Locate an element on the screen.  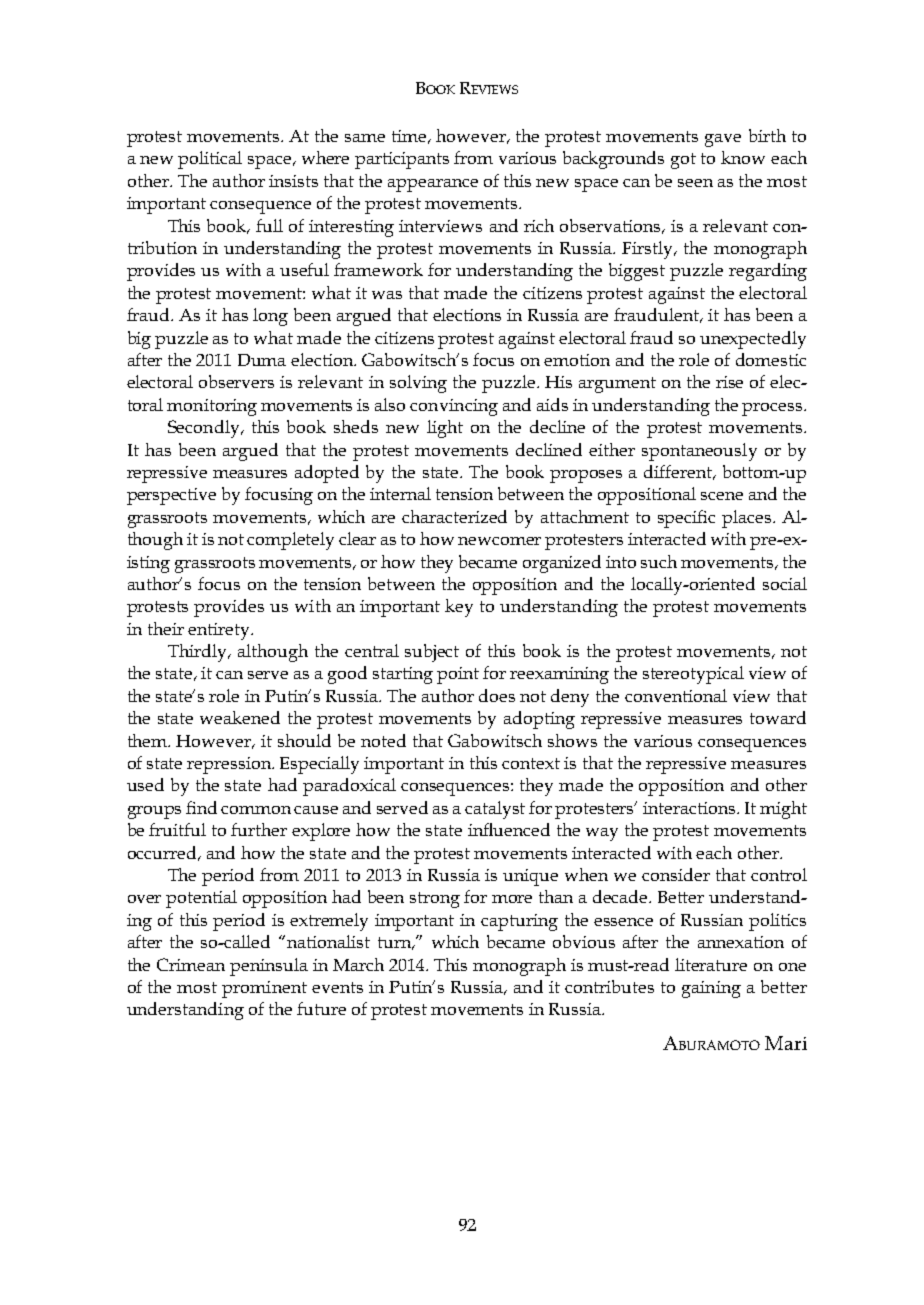
conventional is located at coordinates (676, 695).
